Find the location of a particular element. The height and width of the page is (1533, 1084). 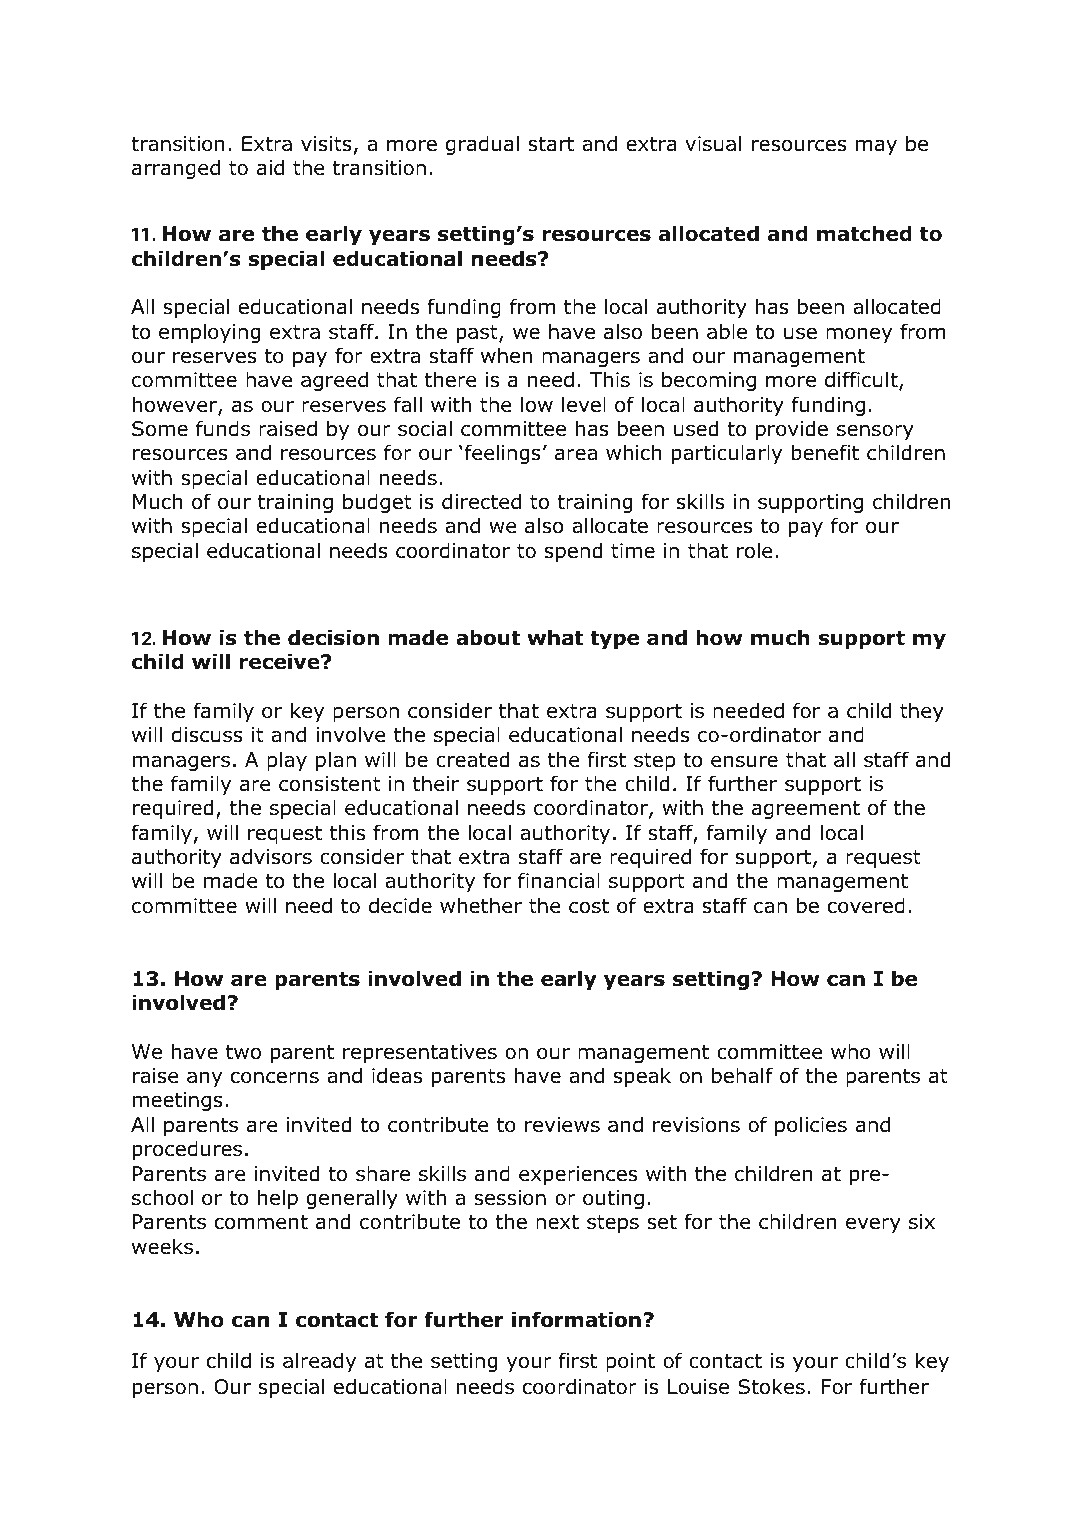

concerns is located at coordinates (274, 1077).
